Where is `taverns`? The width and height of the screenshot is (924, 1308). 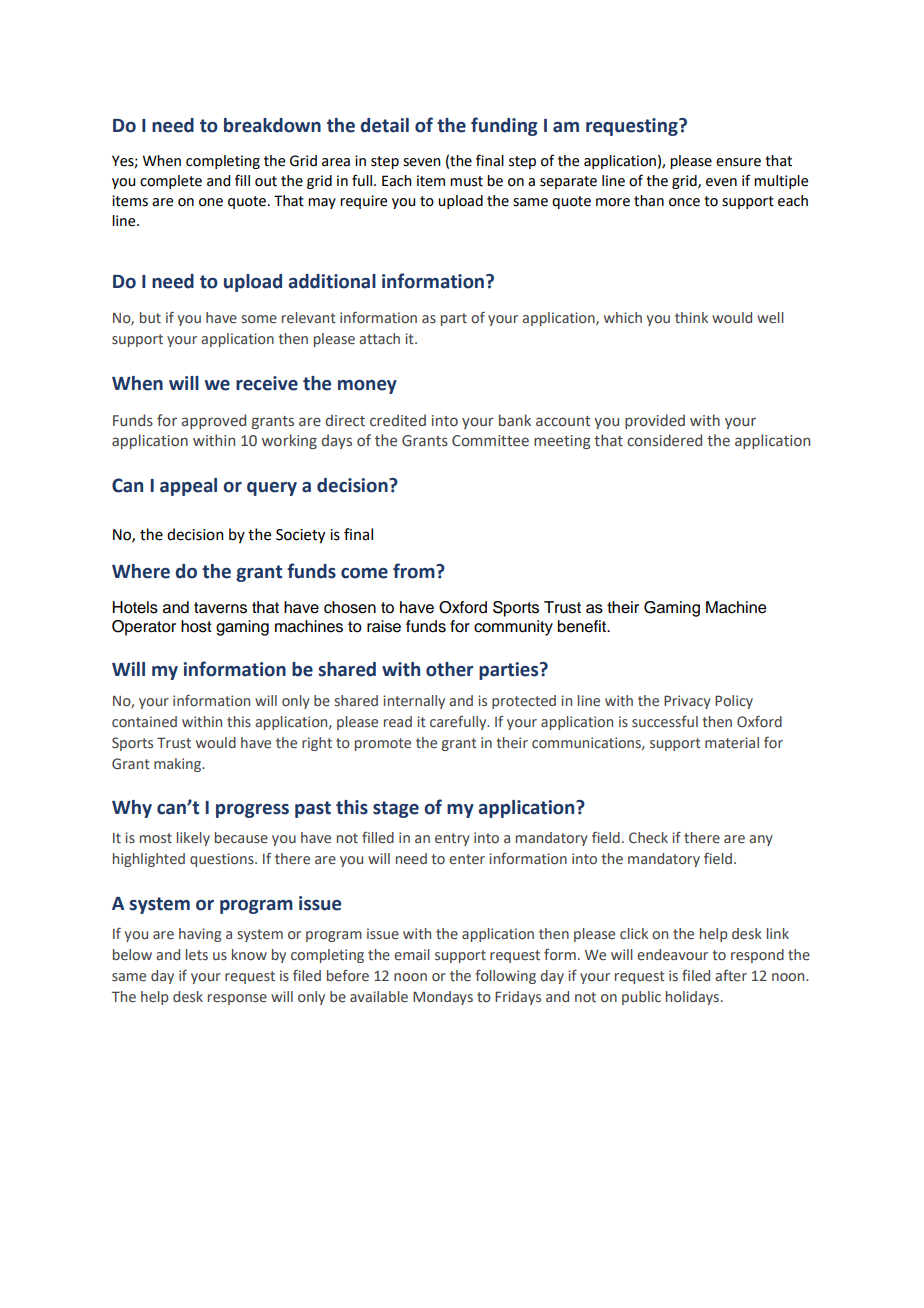
taverns is located at coordinates (220, 608).
